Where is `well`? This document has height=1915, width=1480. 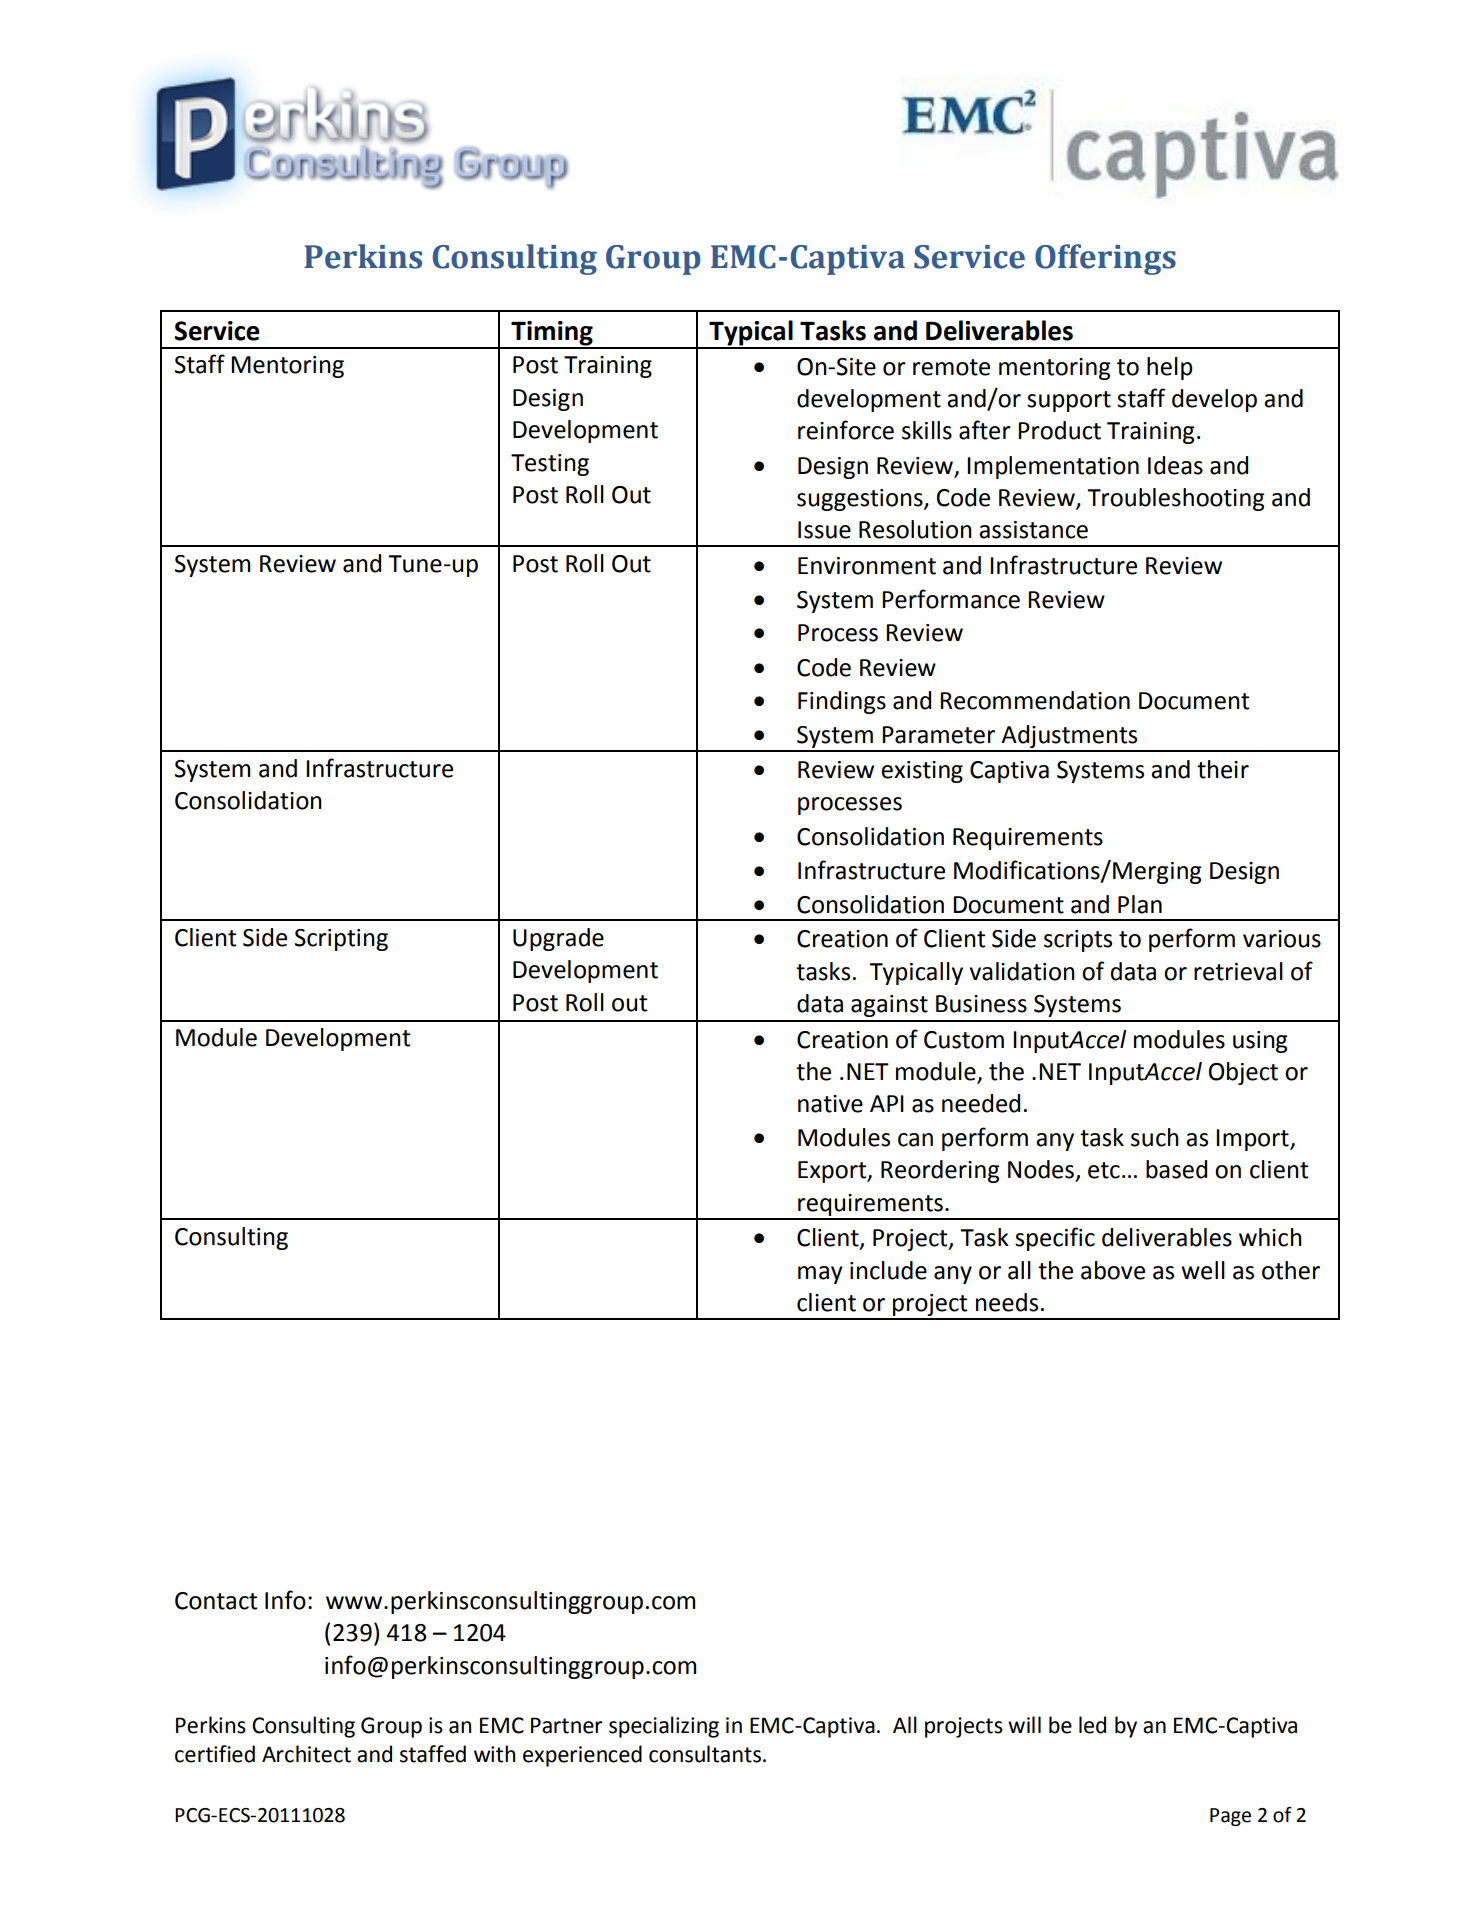 well is located at coordinates (1203, 1270).
